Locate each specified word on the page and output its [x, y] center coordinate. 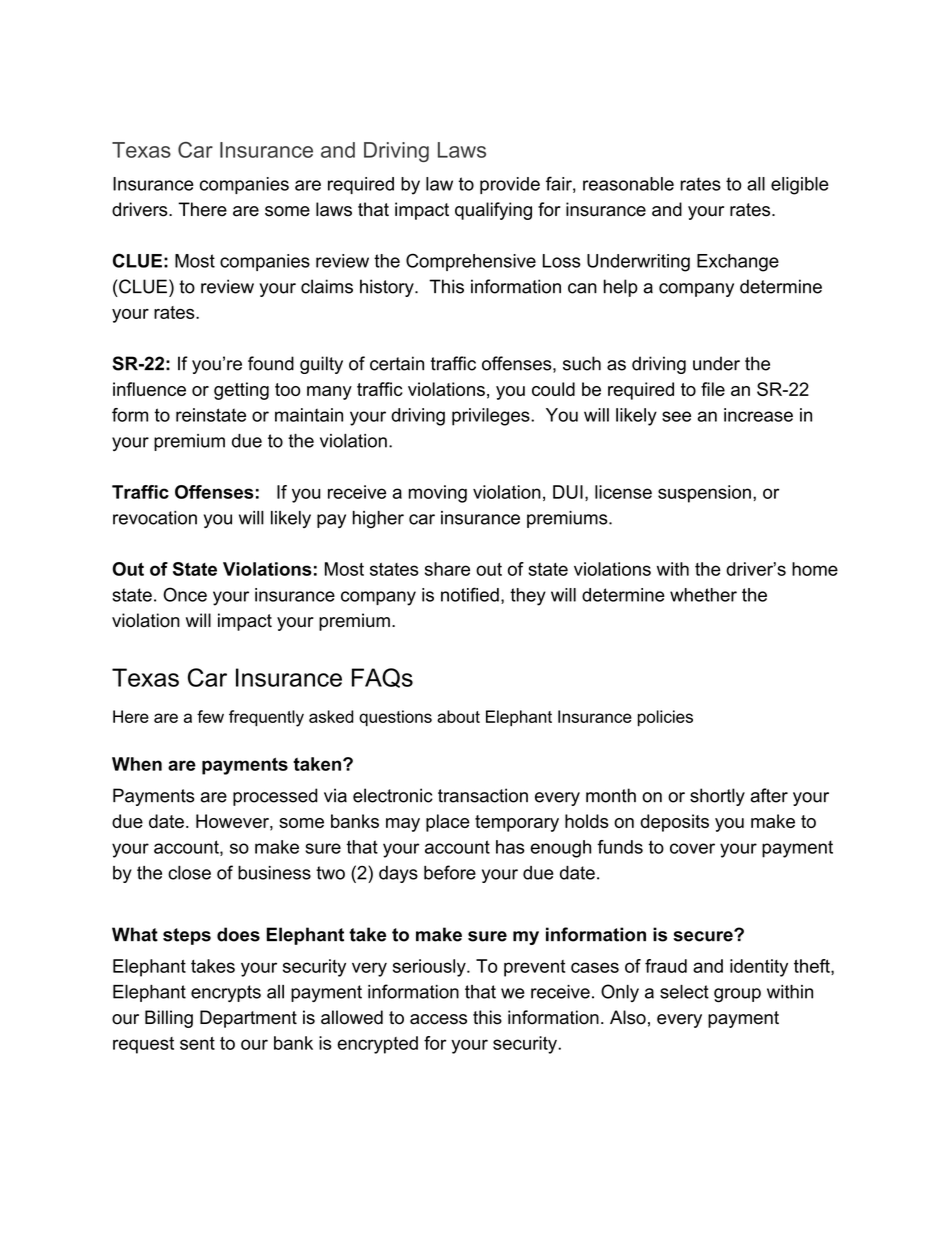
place [448, 823]
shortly [717, 797]
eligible [800, 186]
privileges [492, 417]
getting [241, 391]
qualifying [493, 211]
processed [275, 797]
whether [703, 595]
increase [758, 415]
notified [470, 594]
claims [327, 286]
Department [248, 1019]
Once [185, 594]
